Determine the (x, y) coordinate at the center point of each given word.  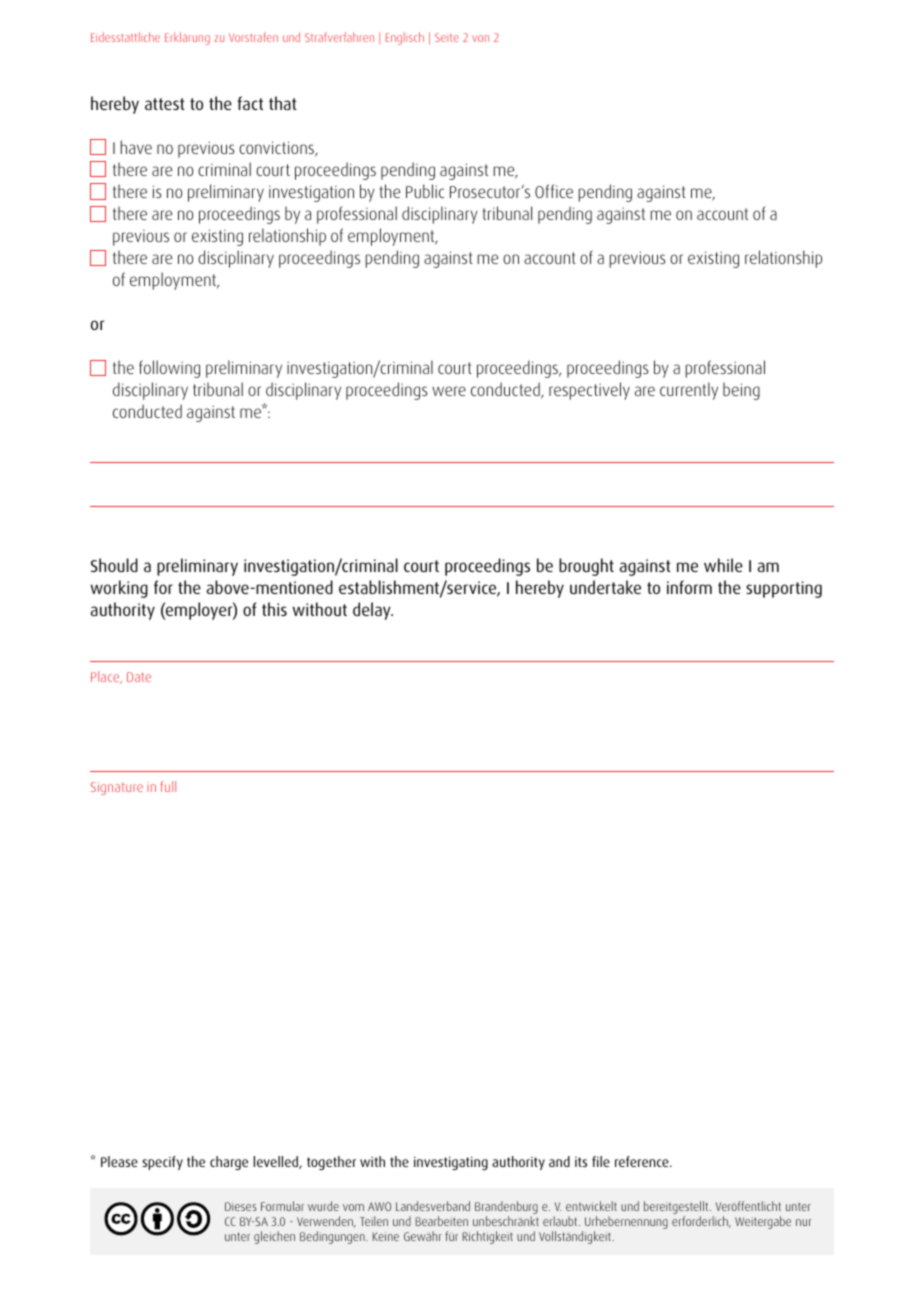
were (449, 391)
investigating (451, 1163)
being (741, 391)
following (169, 369)
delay (373, 611)
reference (643, 1161)
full (168, 786)
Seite (447, 37)
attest (165, 104)
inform (689, 587)
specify (162, 1163)
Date (139, 677)
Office (554, 191)
